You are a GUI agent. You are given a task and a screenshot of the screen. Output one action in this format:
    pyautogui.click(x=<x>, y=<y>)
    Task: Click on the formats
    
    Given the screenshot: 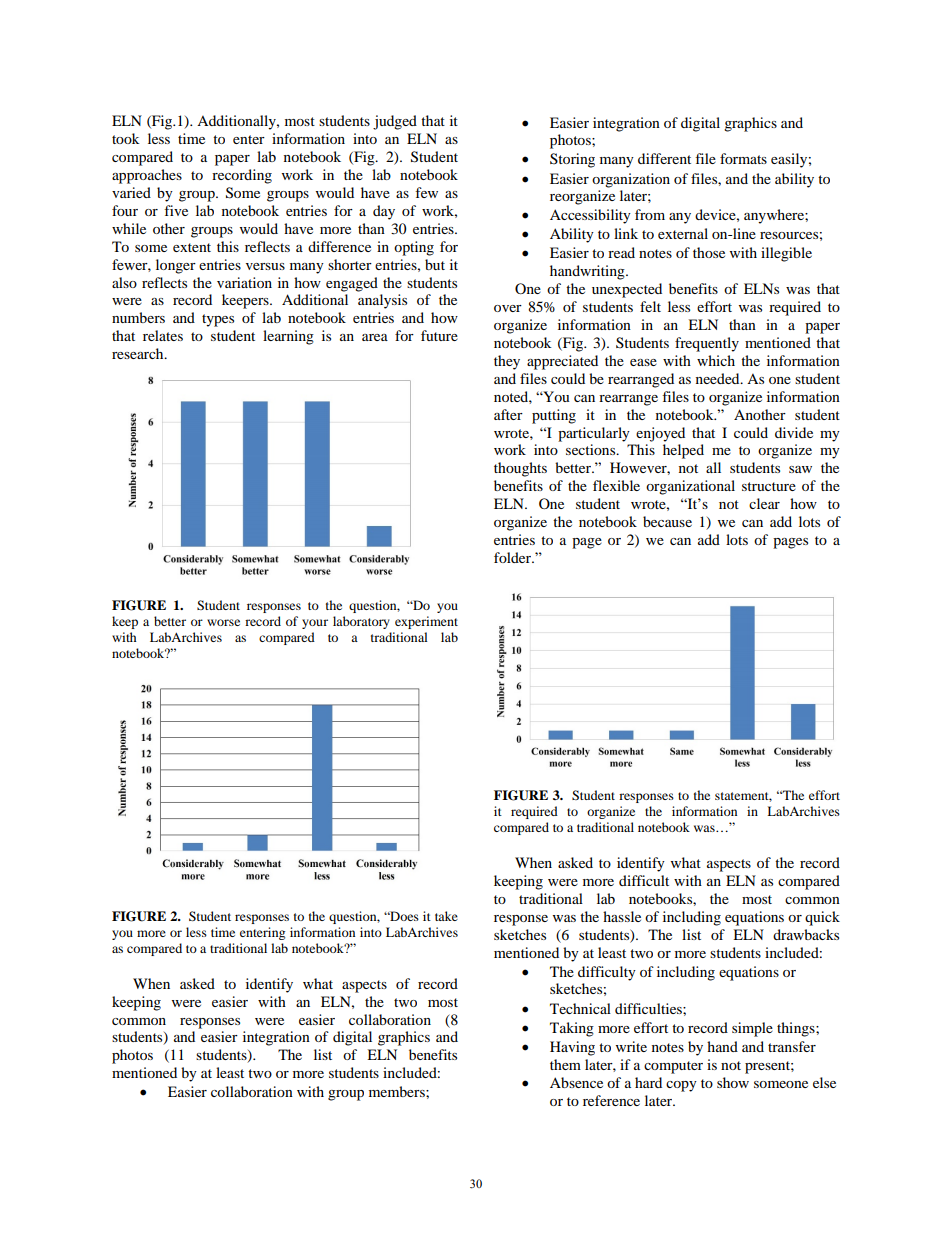 What is the action you would take?
    pyautogui.click(x=743, y=158)
